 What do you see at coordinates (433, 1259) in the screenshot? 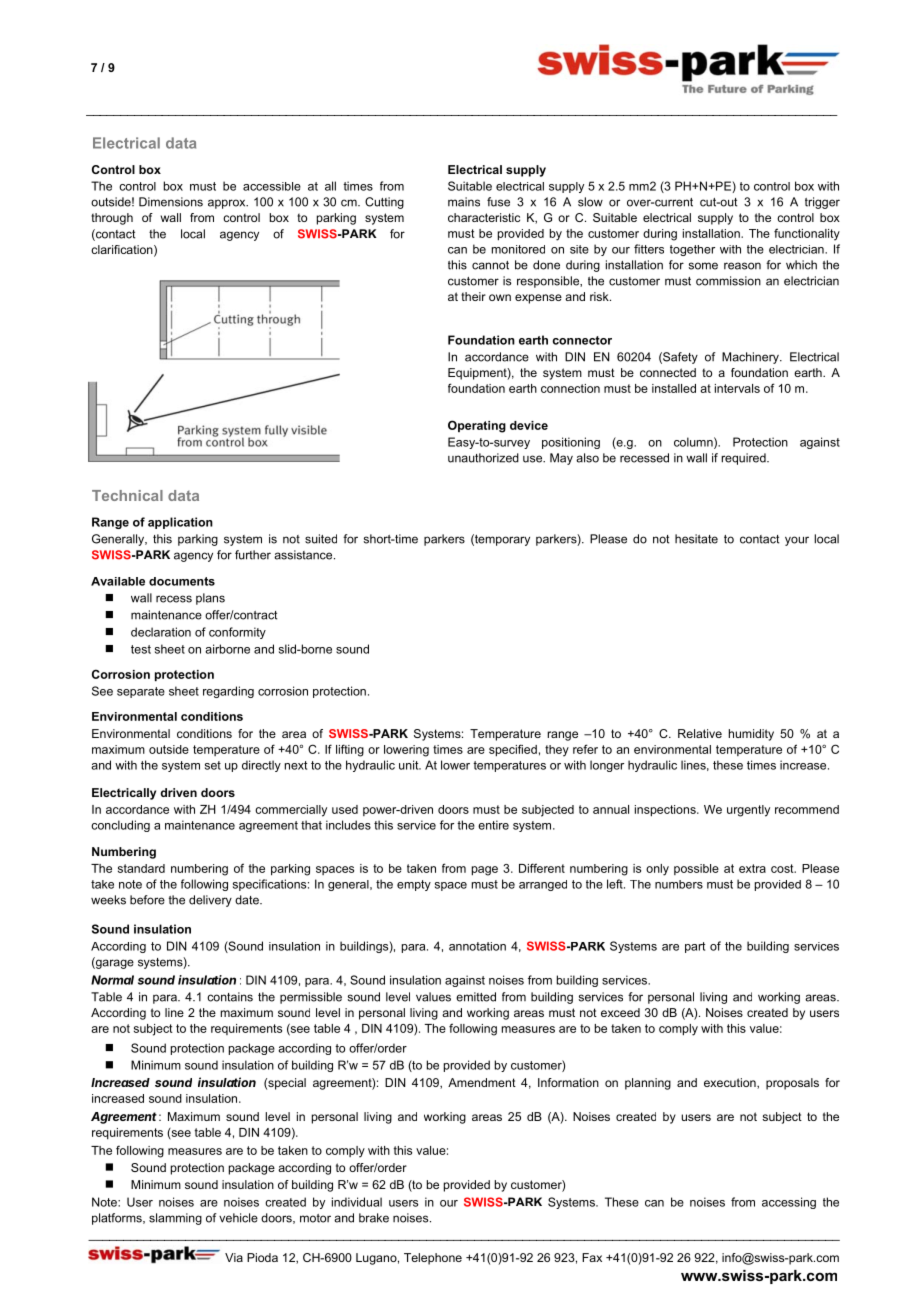
I see `Telephone` at bounding box center [433, 1259].
